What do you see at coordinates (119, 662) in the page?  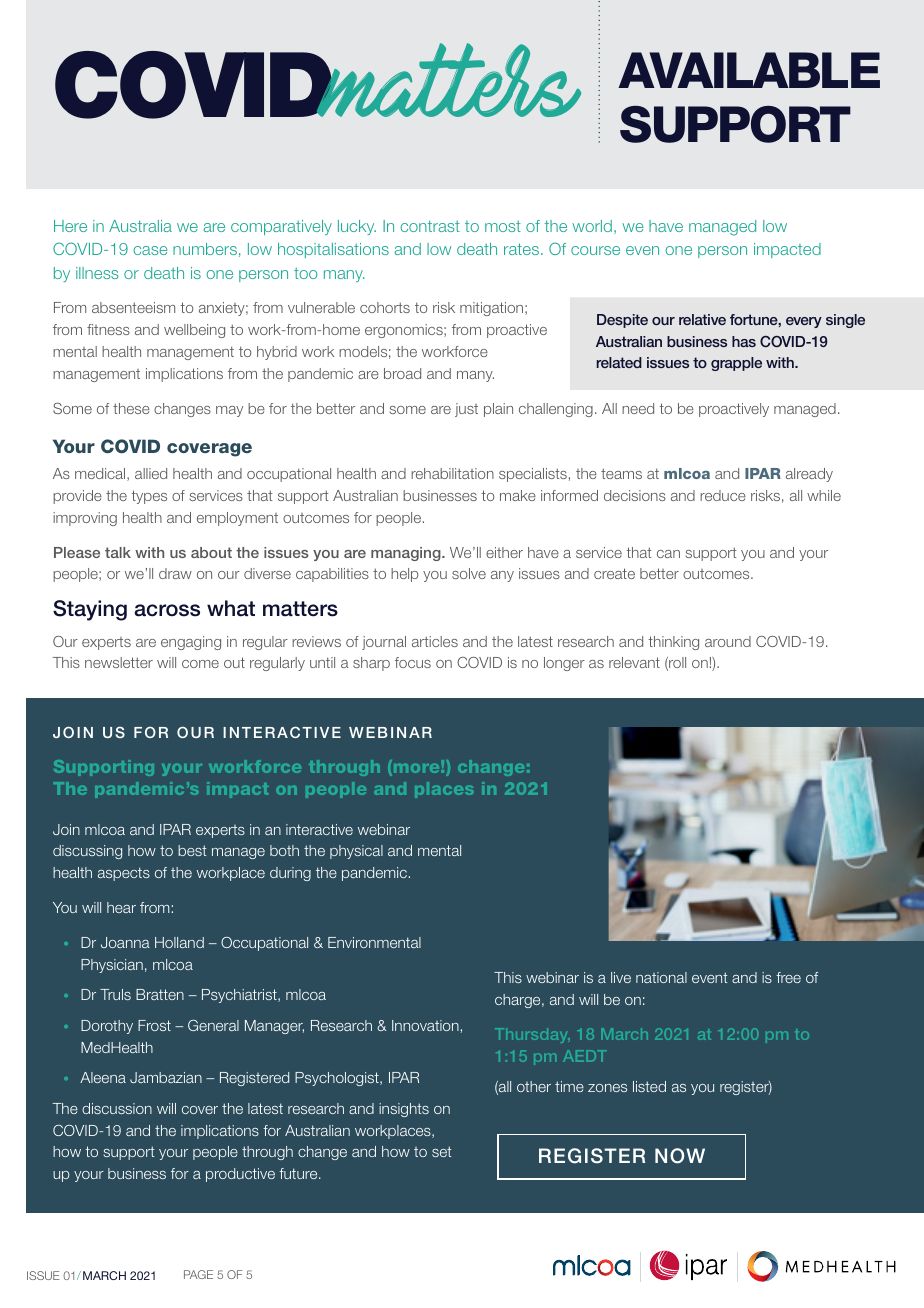 I see `newsletter` at bounding box center [119, 662].
